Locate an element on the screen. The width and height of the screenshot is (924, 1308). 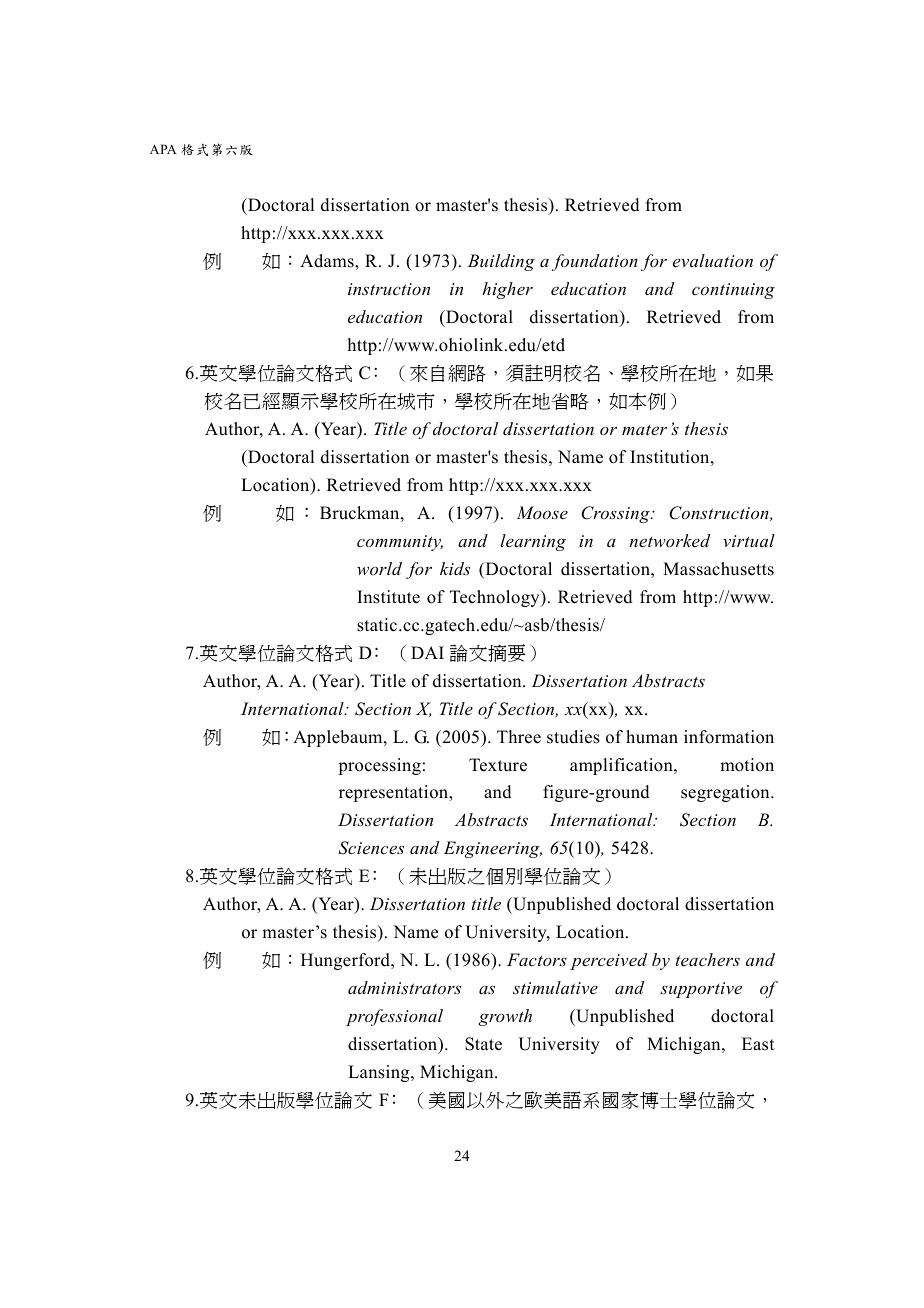
Texture is located at coordinates (498, 765).
